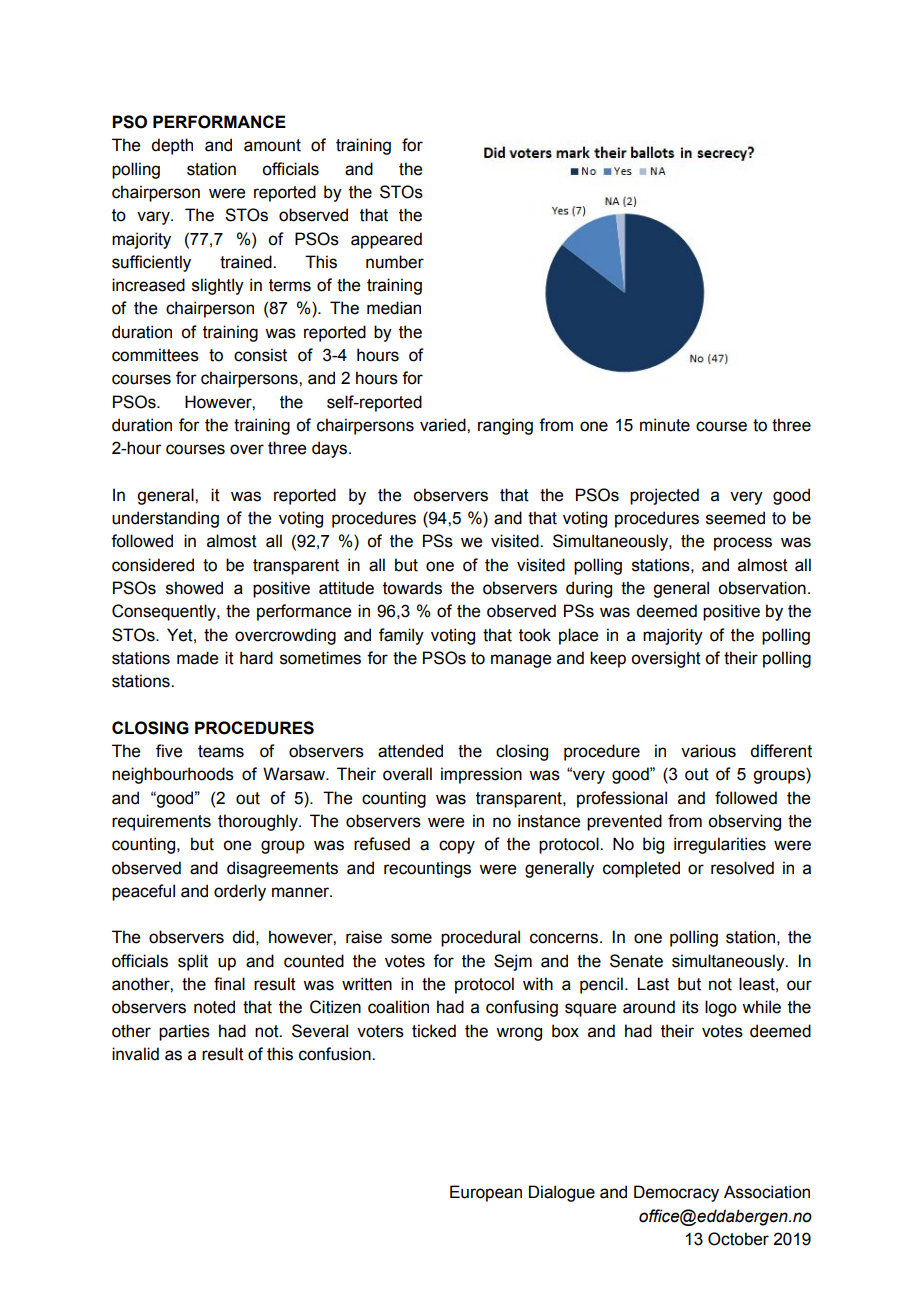 The image size is (924, 1308). Describe the element at coordinates (486, 1193) in the page. I see `European` at that location.
